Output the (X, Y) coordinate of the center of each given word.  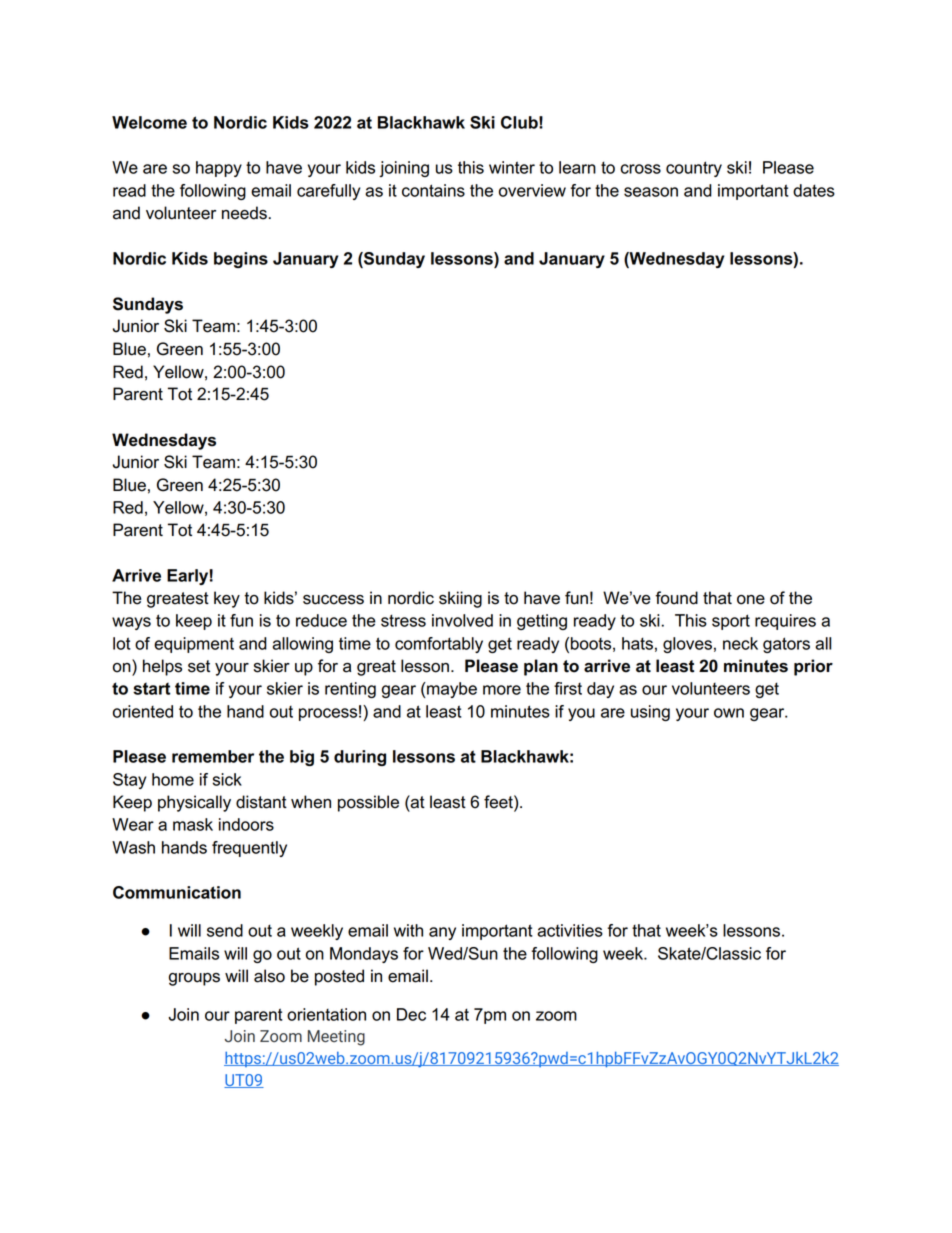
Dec (411, 1014)
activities (570, 930)
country (694, 169)
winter (512, 167)
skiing (460, 599)
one (751, 600)
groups (194, 979)
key (227, 599)
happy (219, 169)
